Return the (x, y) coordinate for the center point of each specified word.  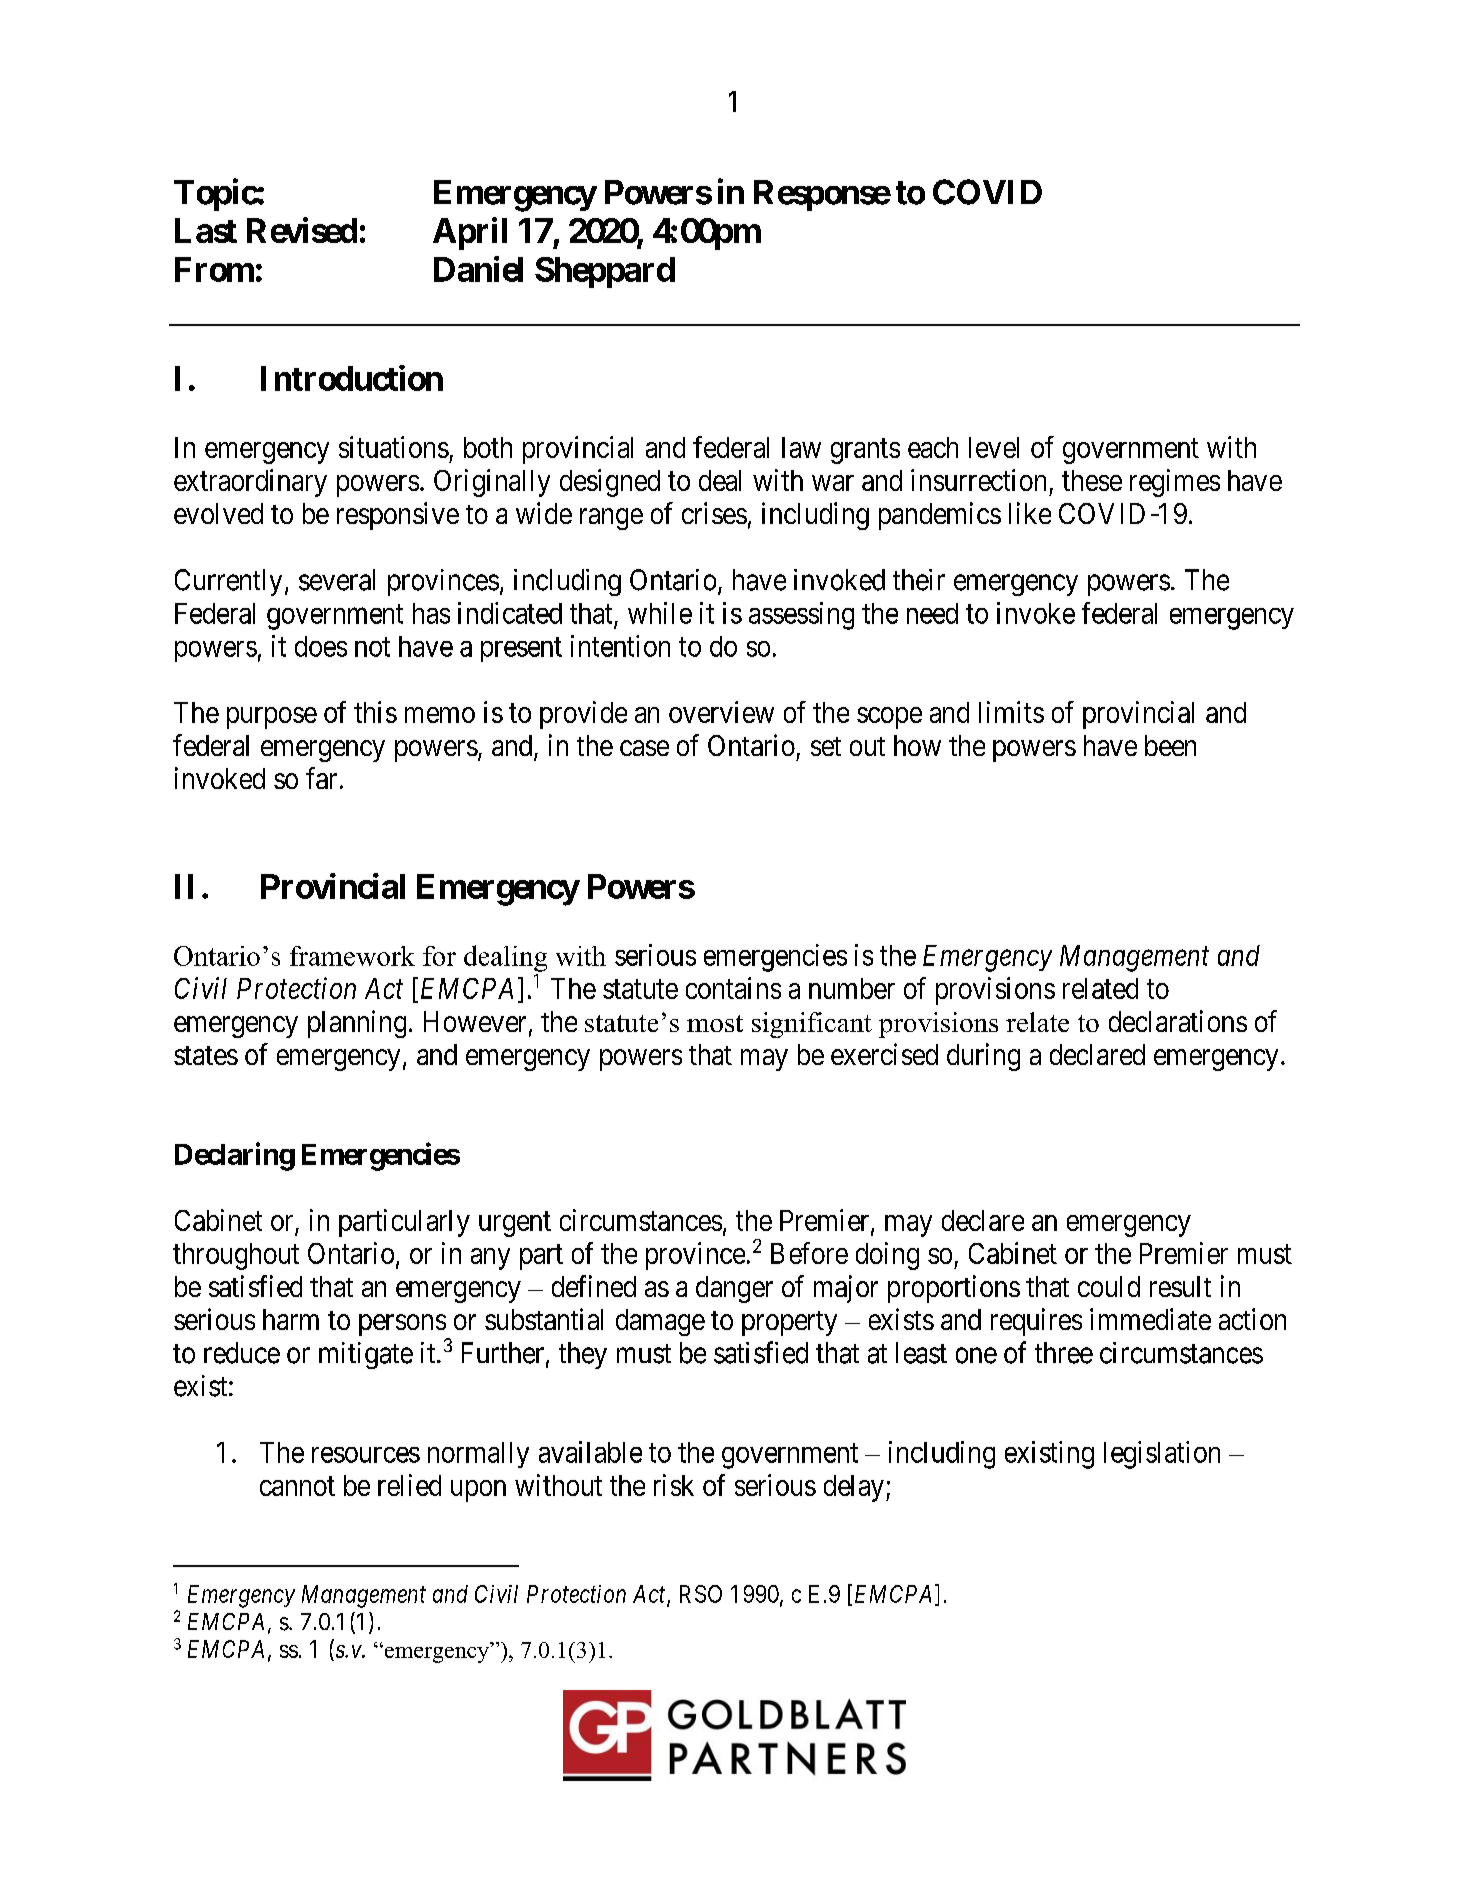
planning (357, 1024)
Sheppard (605, 272)
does (321, 646)
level (994, 447)
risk (674, 1485)
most (715, 1023)
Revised (302, 230)
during (983, 1057)
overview (721, 712)
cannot (297, 1486)
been (1170, 745)
